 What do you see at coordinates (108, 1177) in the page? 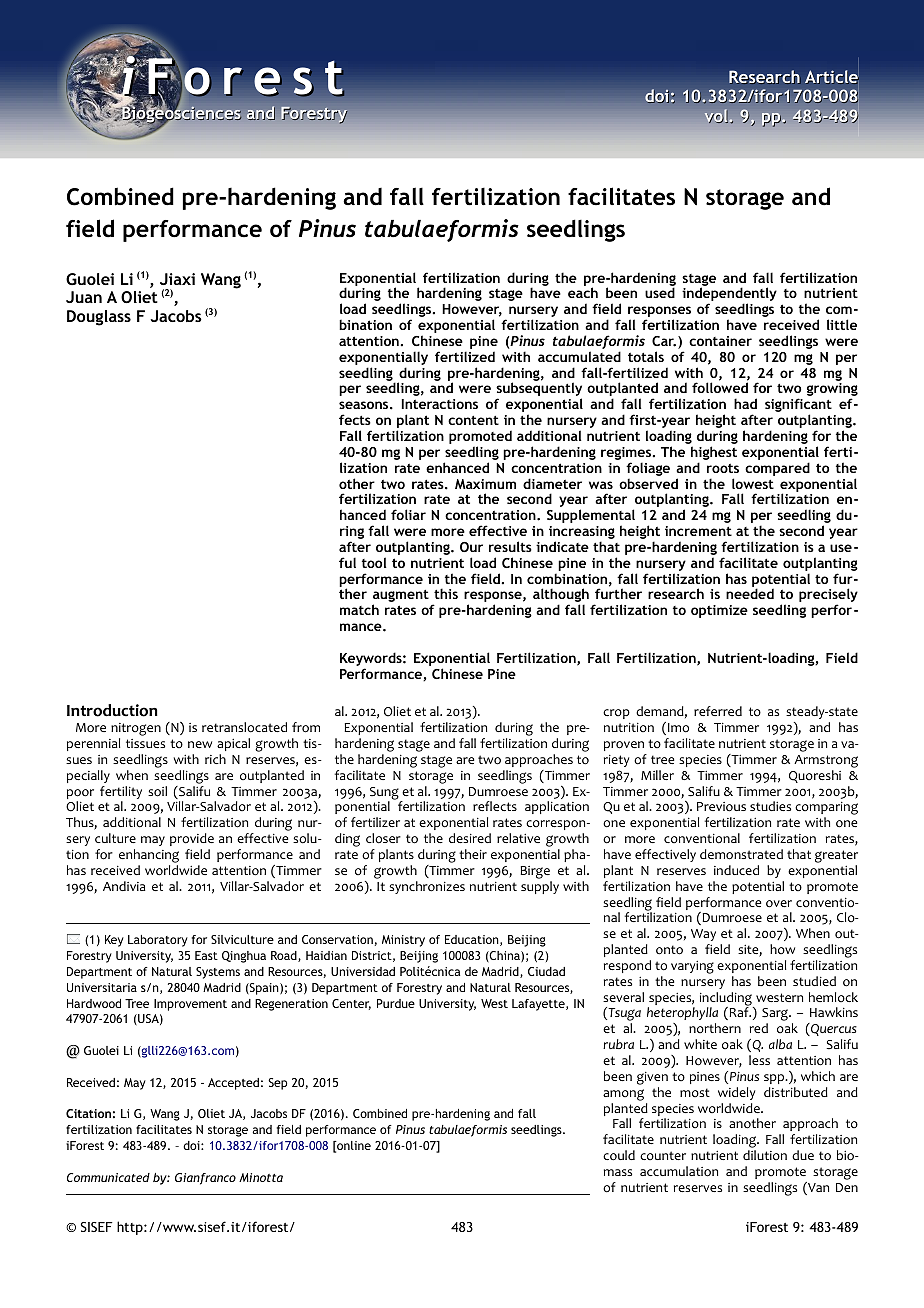
I see `Communicated` at bounding box center [108, 1177].
